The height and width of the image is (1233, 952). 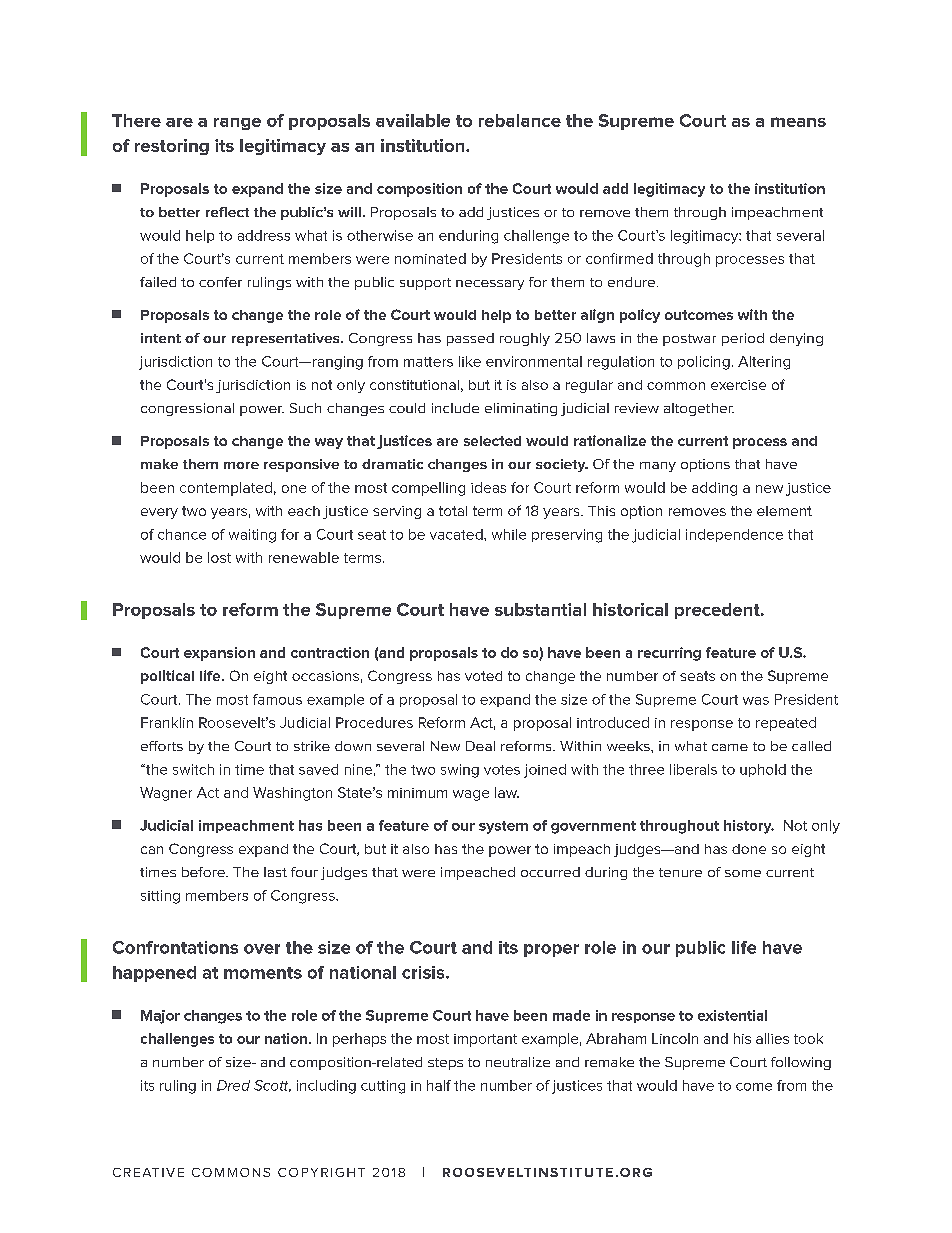 I want to click on Dred, so click(x=233, y=1085).
